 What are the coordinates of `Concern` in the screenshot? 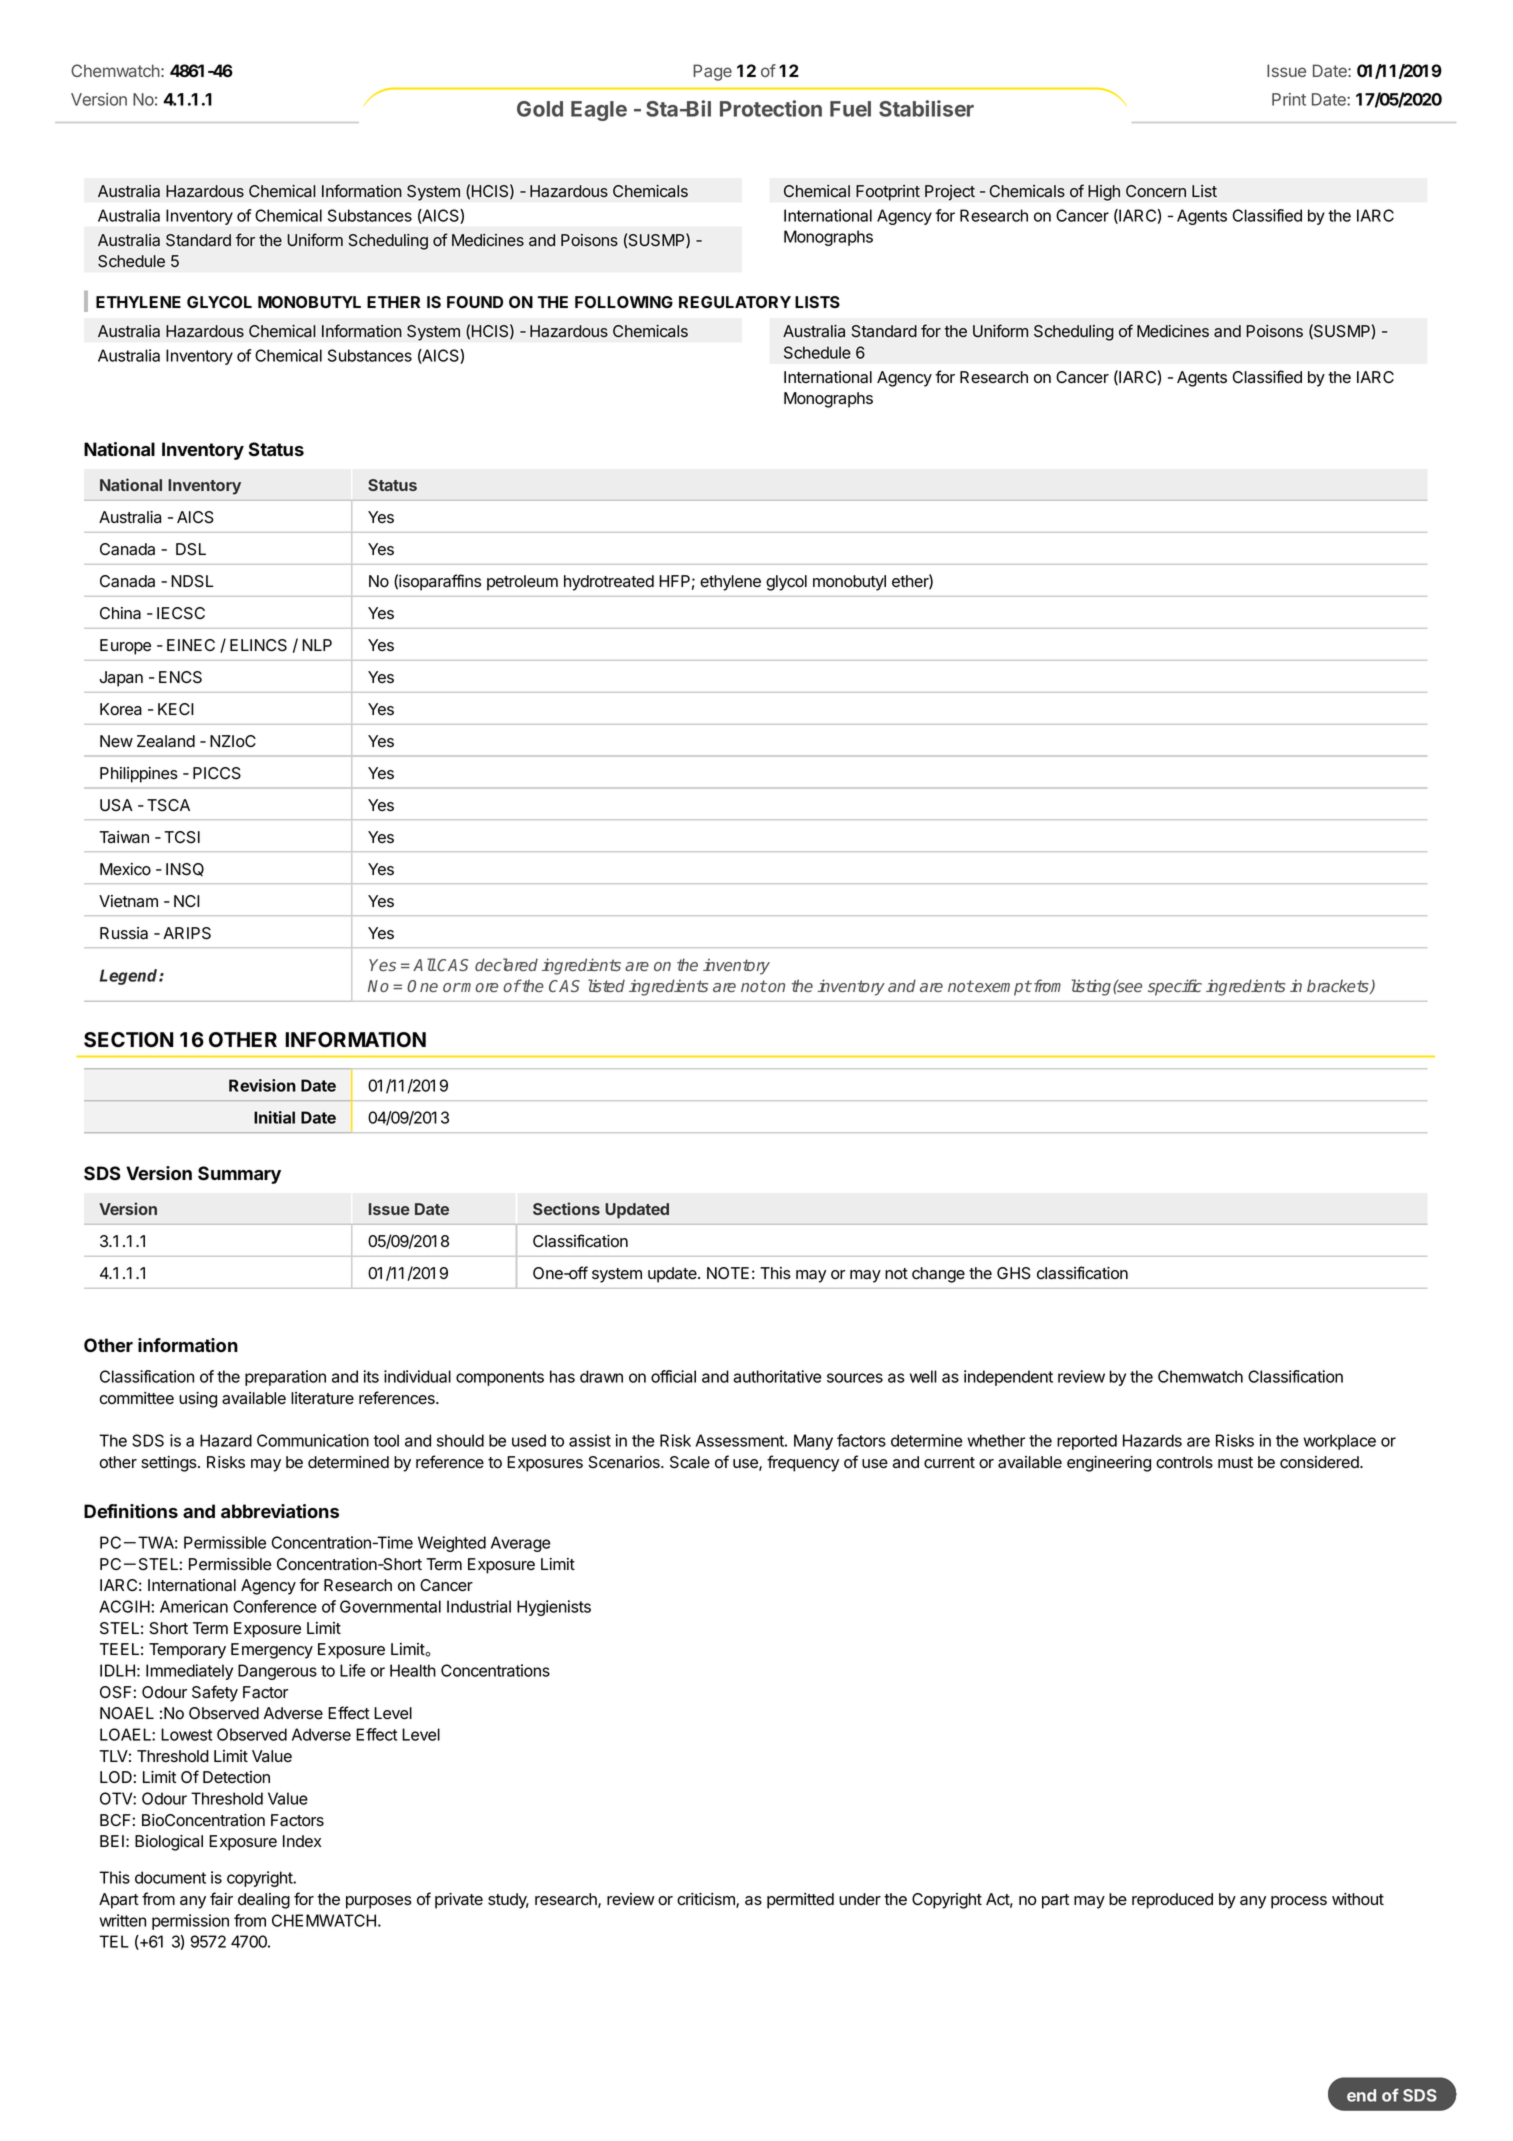 It's located at (1156, 191).
